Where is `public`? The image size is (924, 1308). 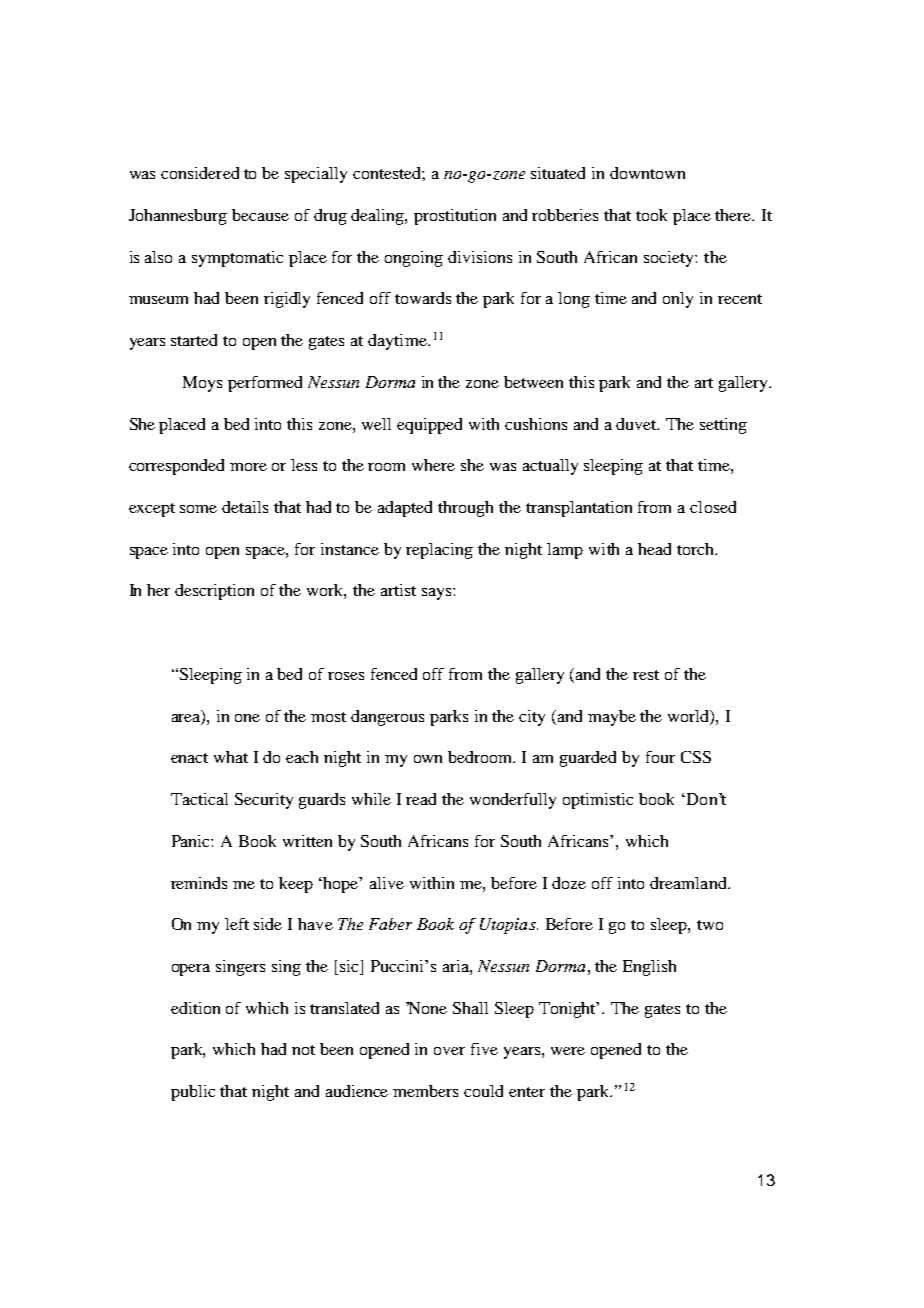
public is located at coordinates (193, 1093).
